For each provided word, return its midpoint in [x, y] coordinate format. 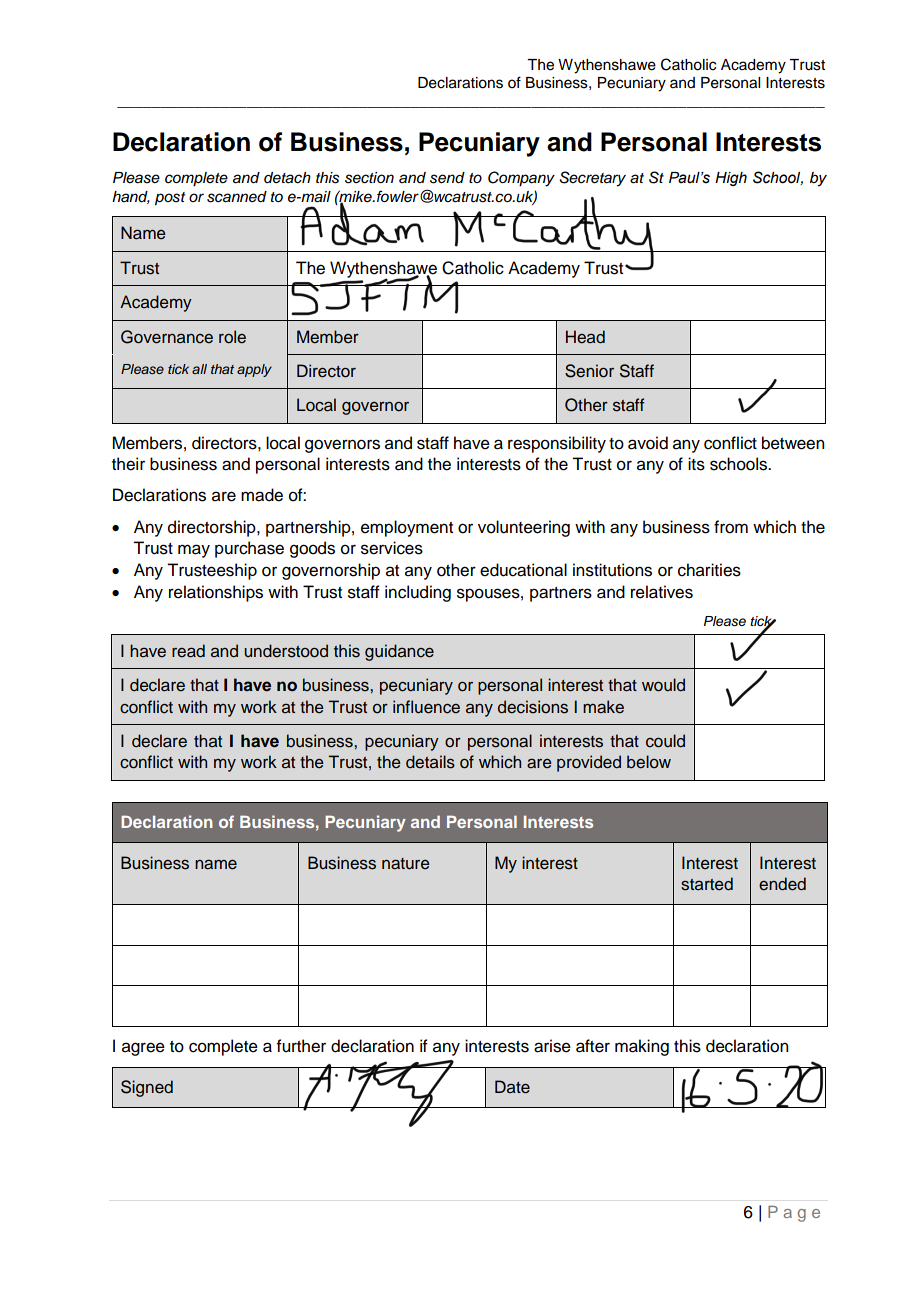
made [262, 495]
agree [143, 1049]
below [649, 762]
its [696, 464]
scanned [237, 197]
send [447, 178]
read [188, 651]
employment [407, 528]
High [731, 179]
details [430, 762]
